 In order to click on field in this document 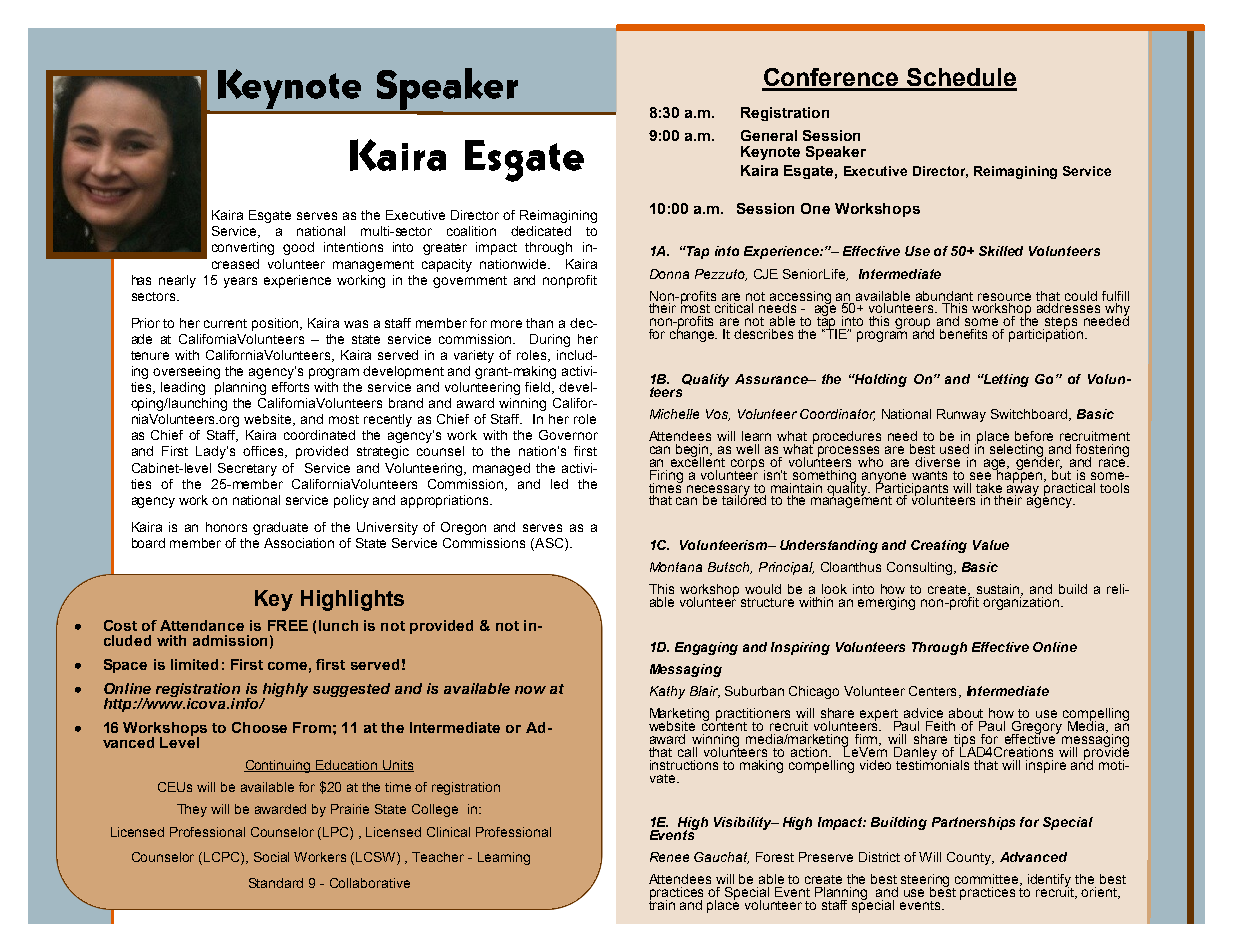, I will do `click(539, 388)`.
